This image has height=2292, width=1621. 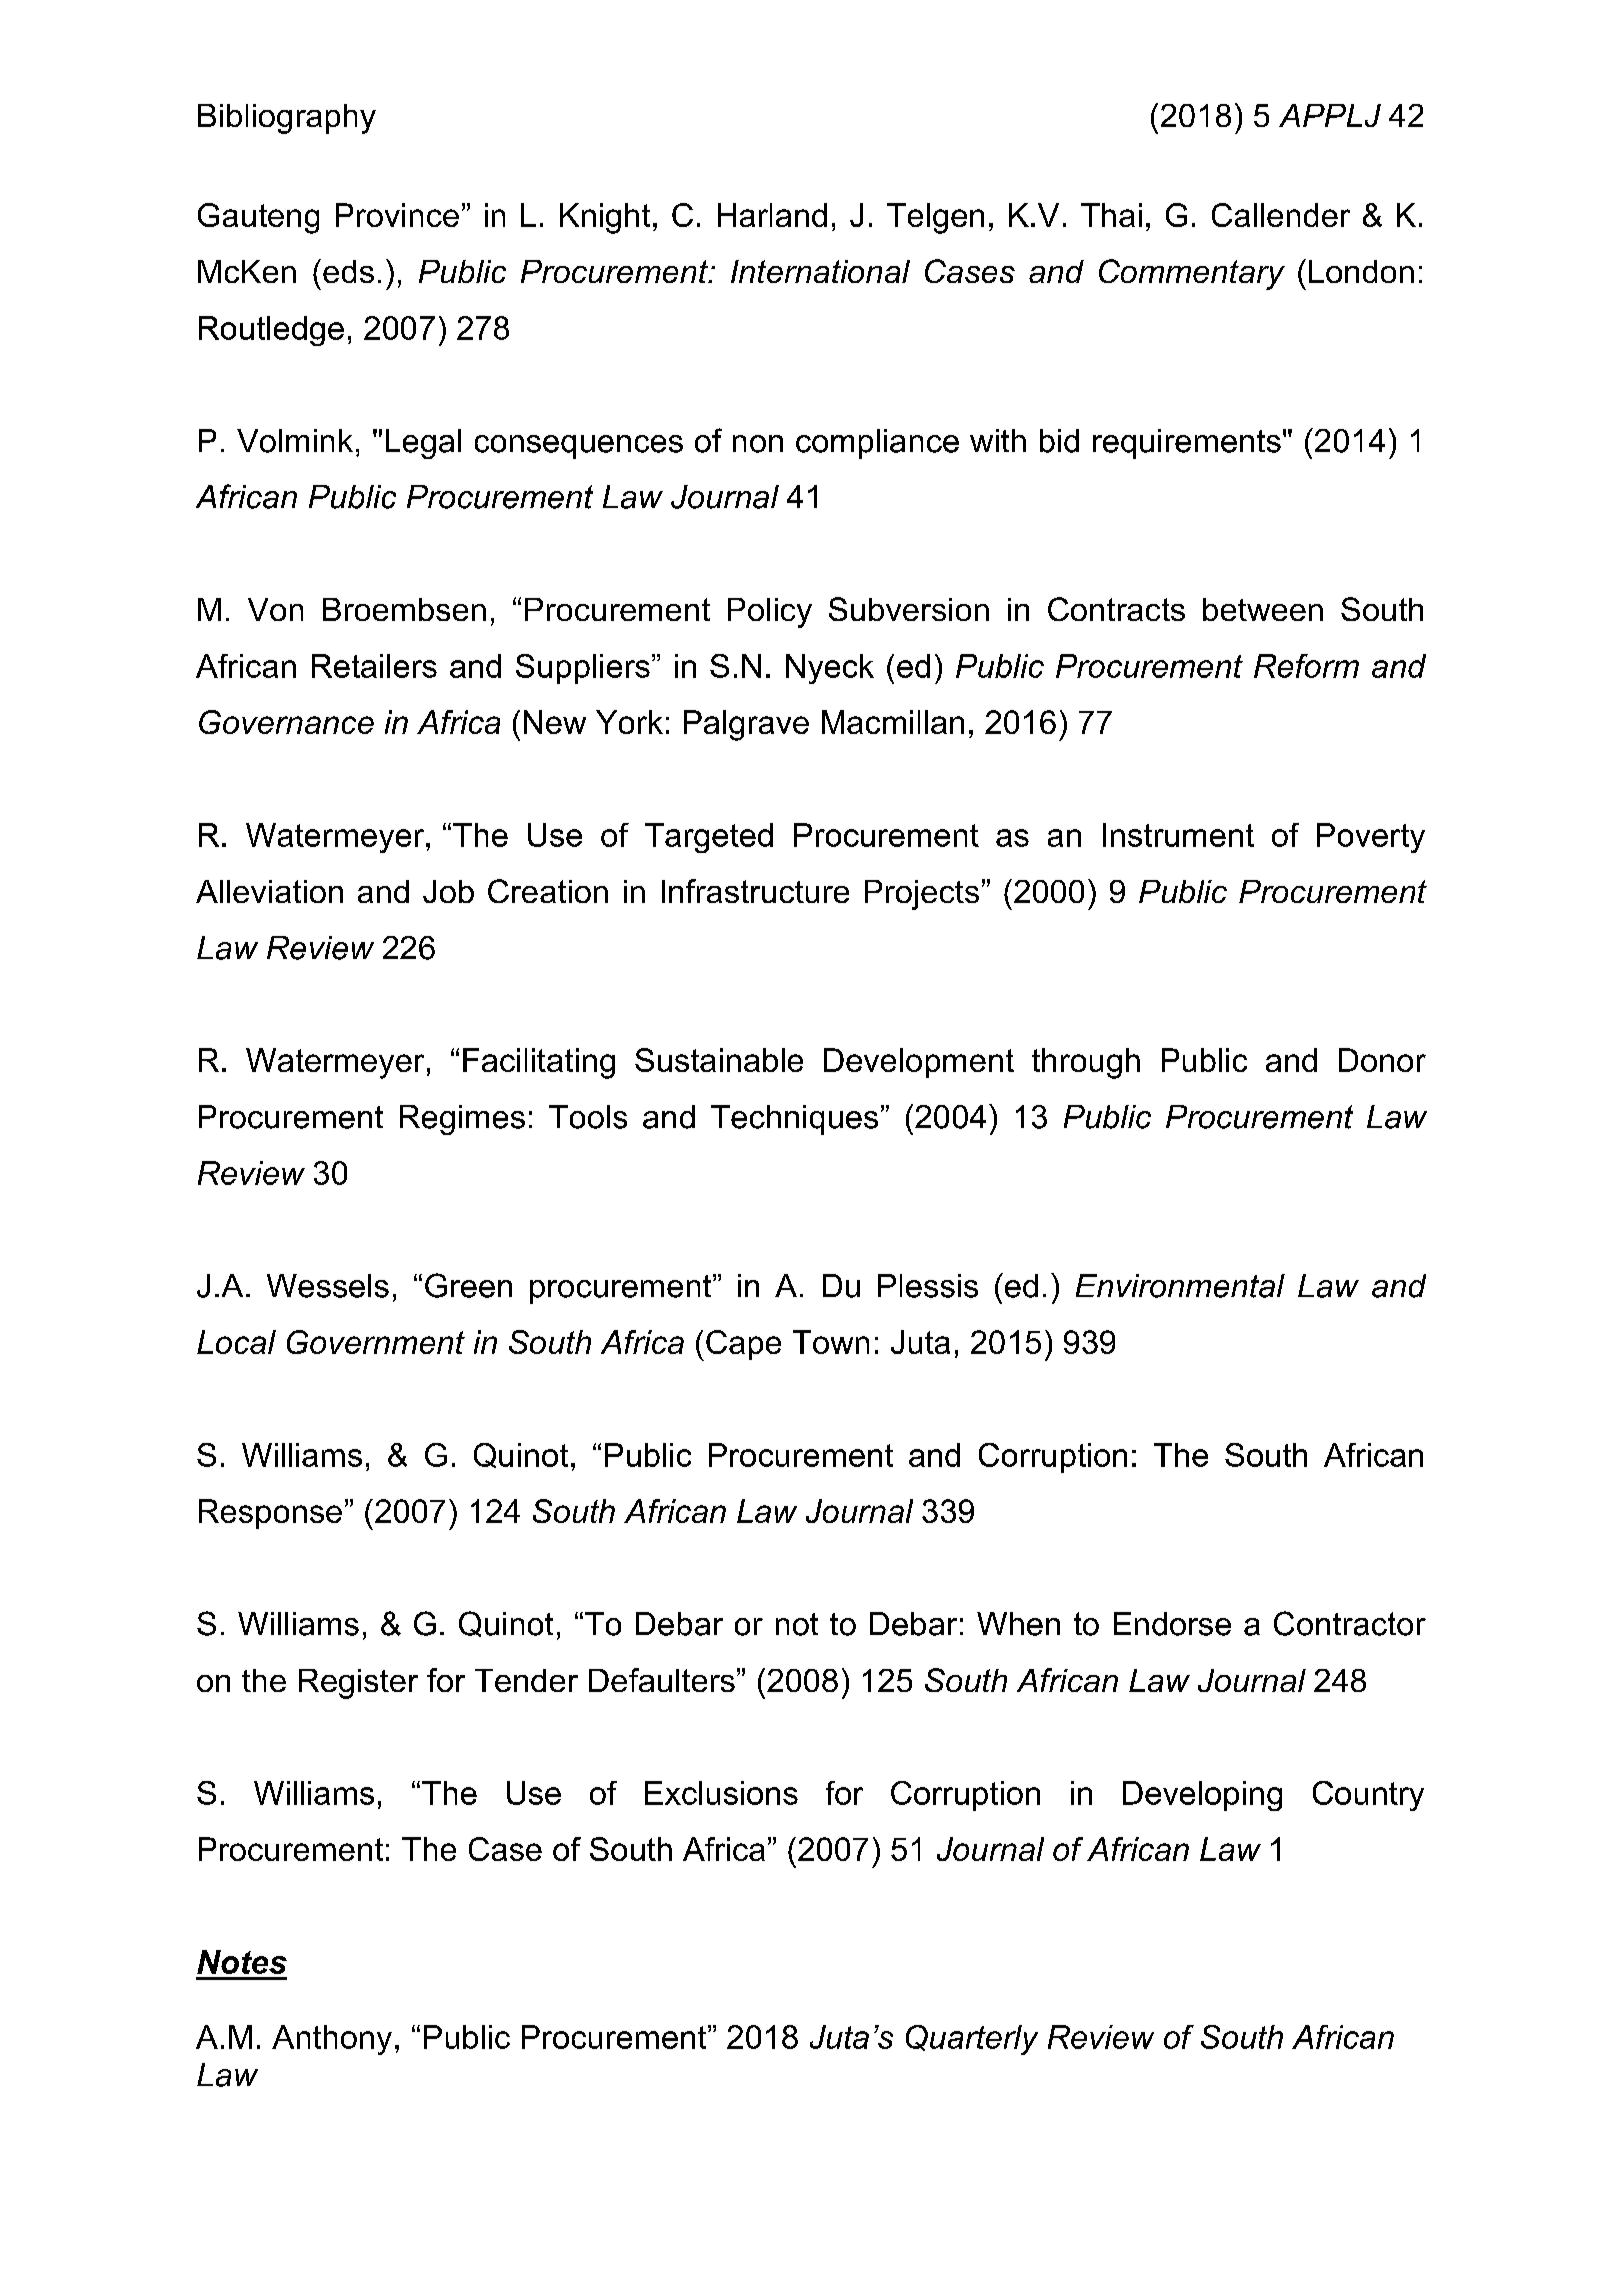 I want to click on Job, so click(x=448, y=891).
